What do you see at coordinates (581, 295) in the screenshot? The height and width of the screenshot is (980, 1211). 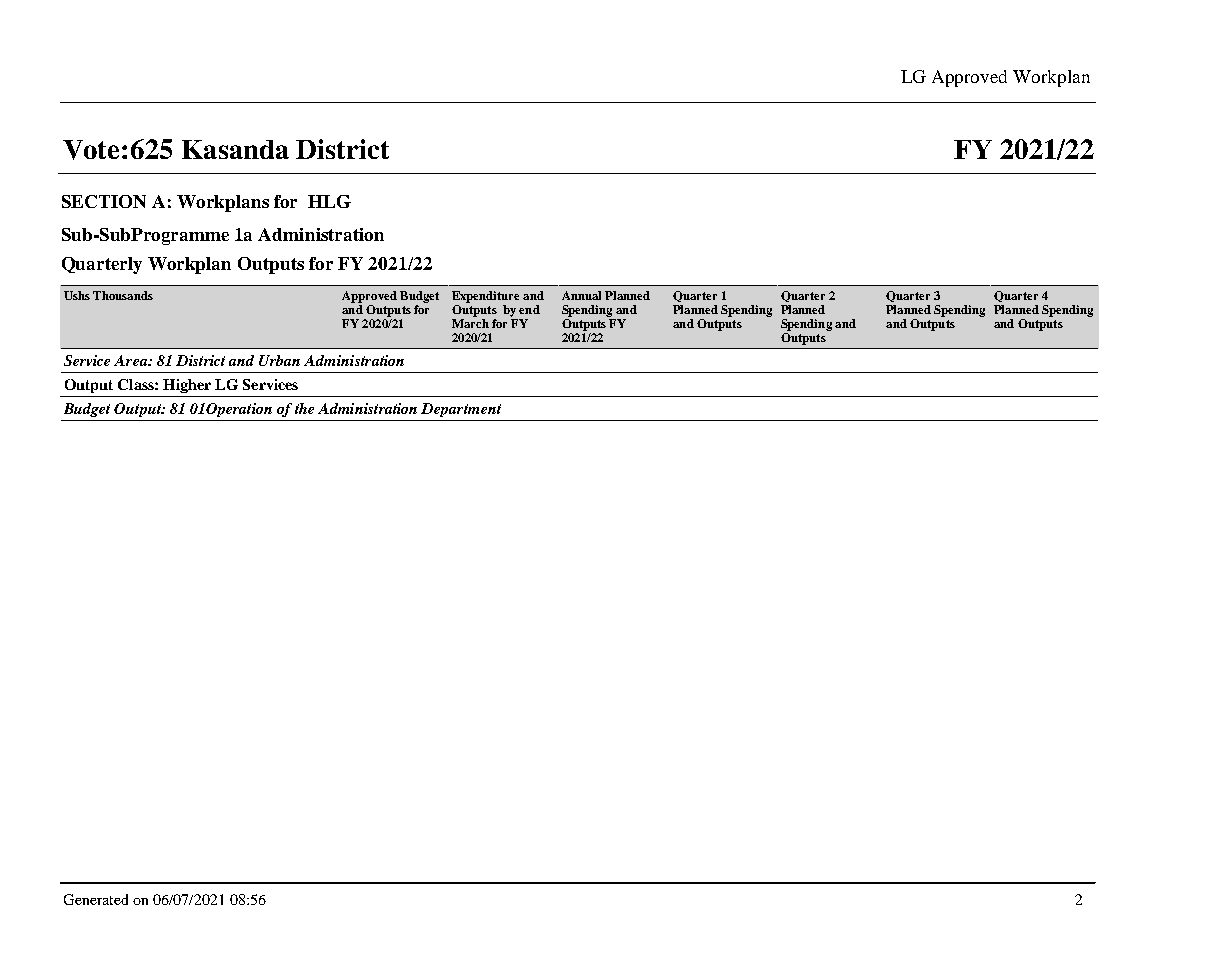 I see `Annual` at bounding box center [581, 295].
